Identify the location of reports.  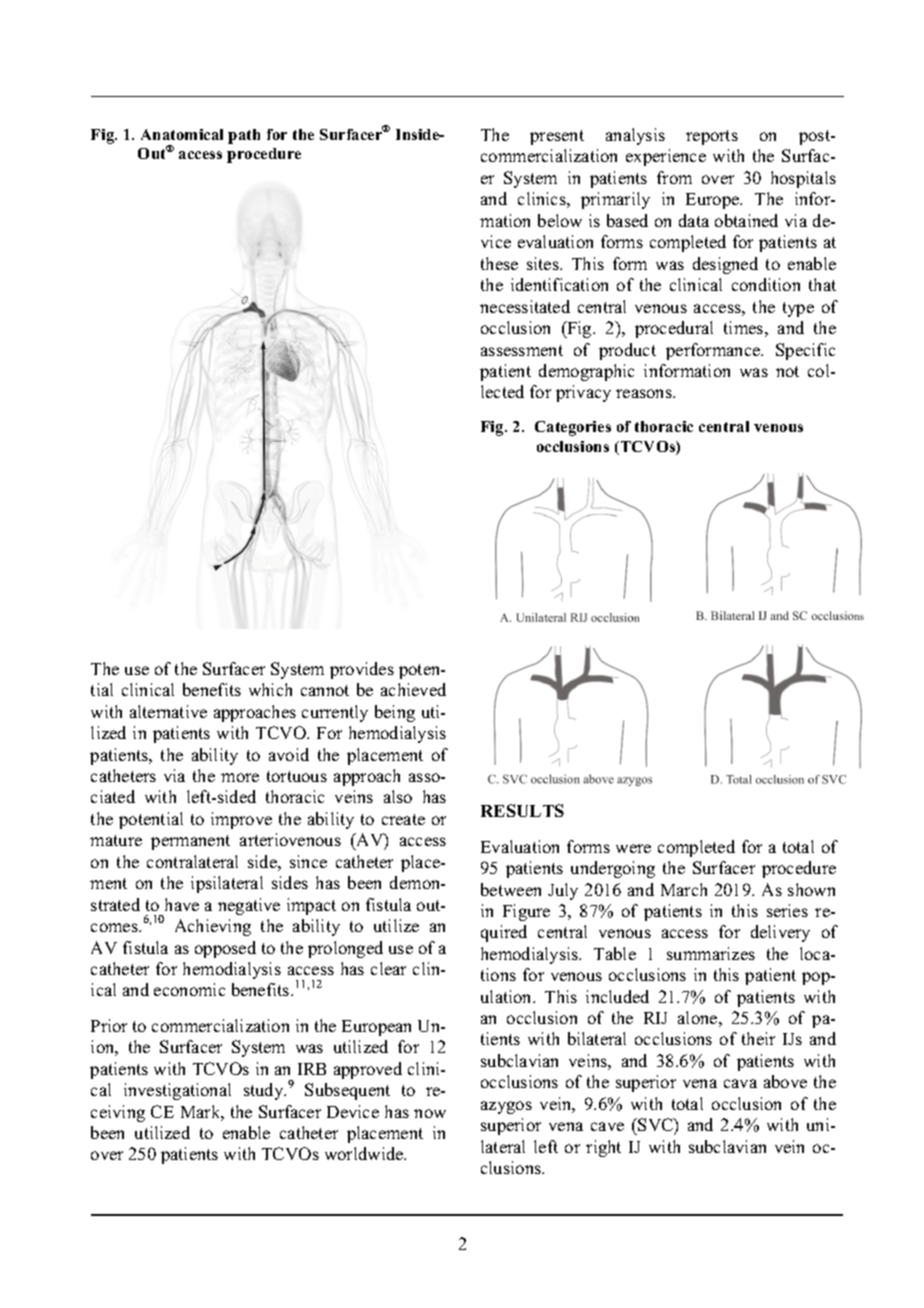
(712, 137).
